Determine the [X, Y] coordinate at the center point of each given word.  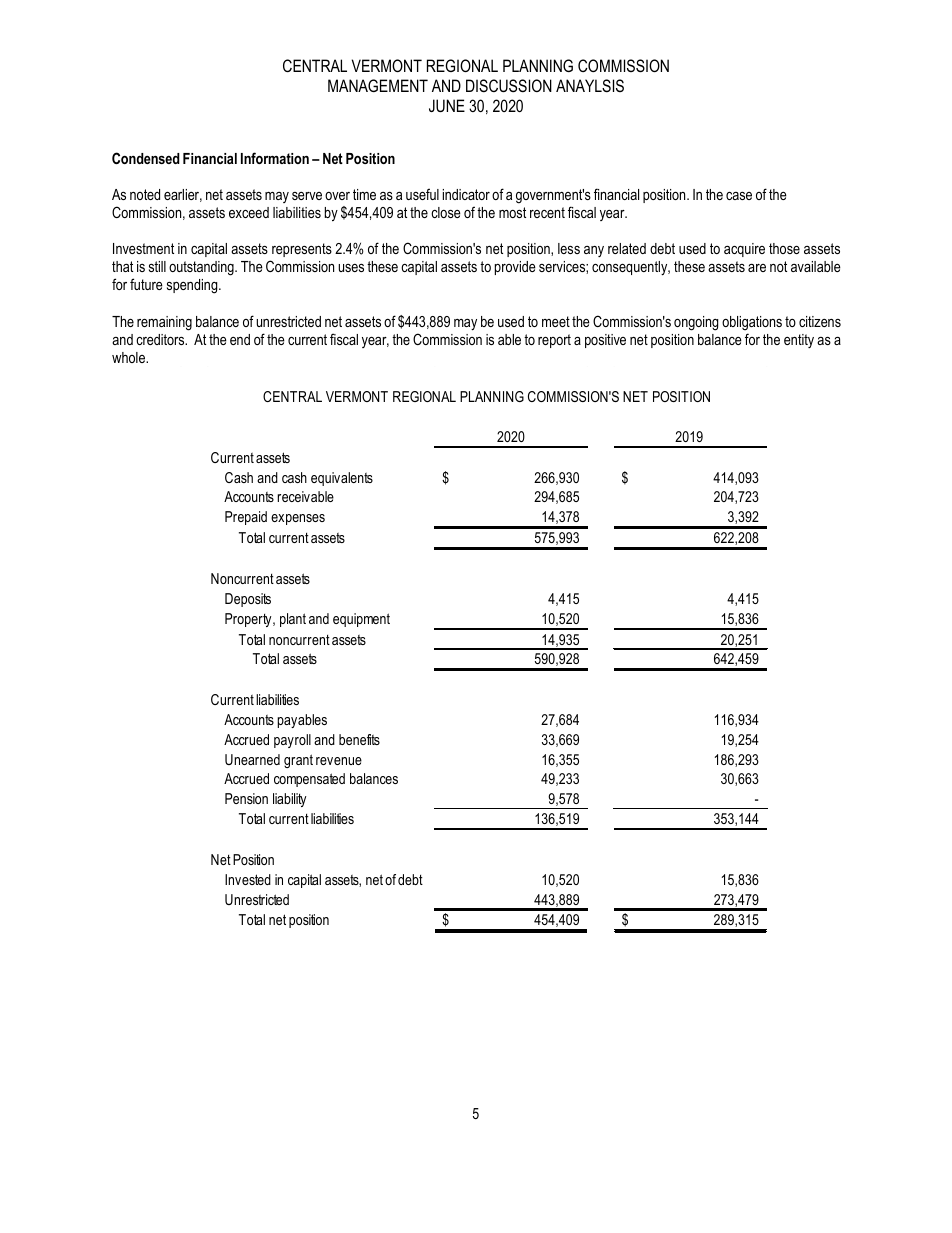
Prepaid [246, 518]
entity [799, 341]
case [739, 196]
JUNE [447, 105]
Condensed [146, 158]
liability [290, 800]
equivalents [342, 479]
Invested [248, 879]
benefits [359, 739]
